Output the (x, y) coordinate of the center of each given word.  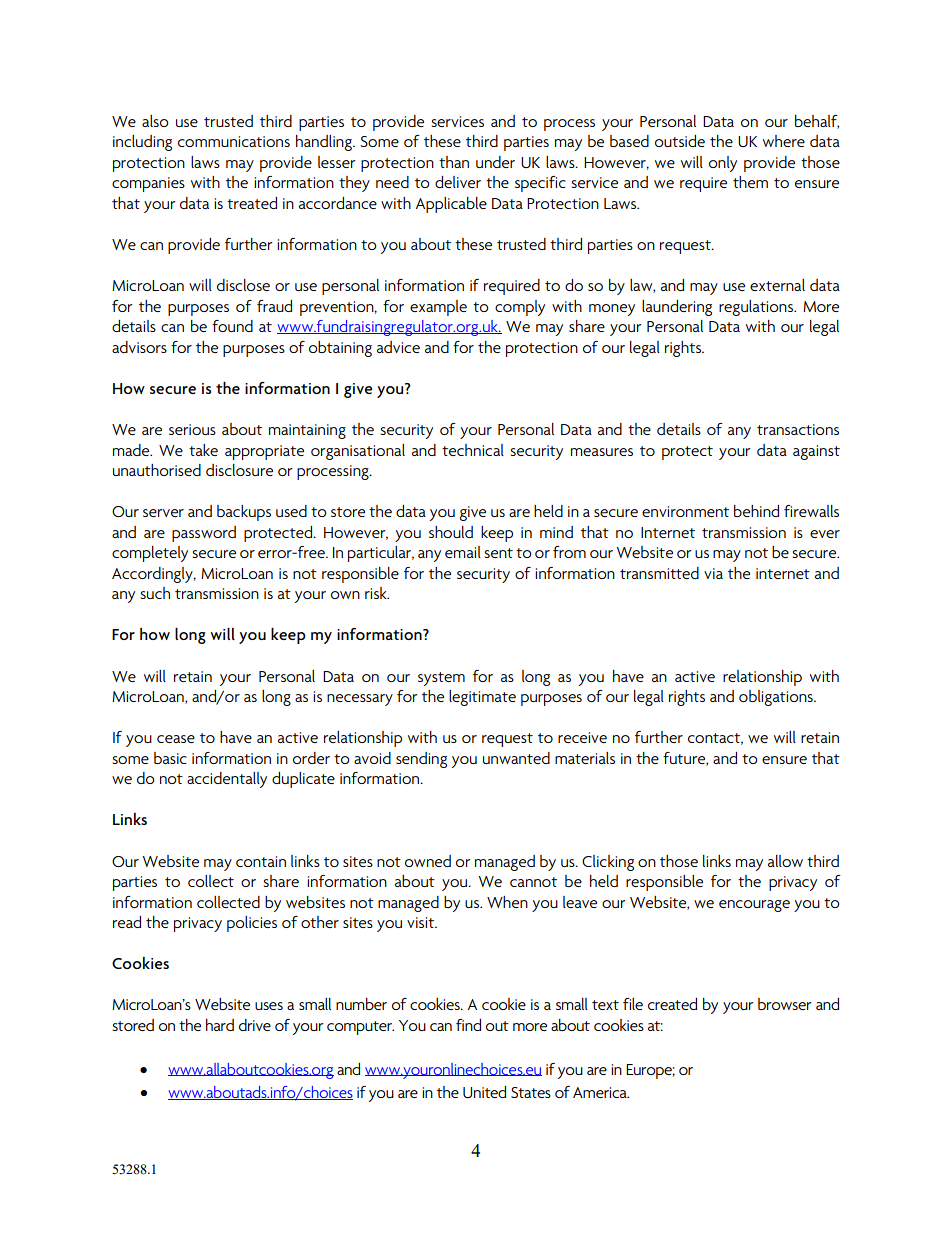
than (454, 162)
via (713, 573)
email (463, 552)
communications (234, 141)
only (723, 164)
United (484, 1092)
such (155, 593)
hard (220, 1025)
